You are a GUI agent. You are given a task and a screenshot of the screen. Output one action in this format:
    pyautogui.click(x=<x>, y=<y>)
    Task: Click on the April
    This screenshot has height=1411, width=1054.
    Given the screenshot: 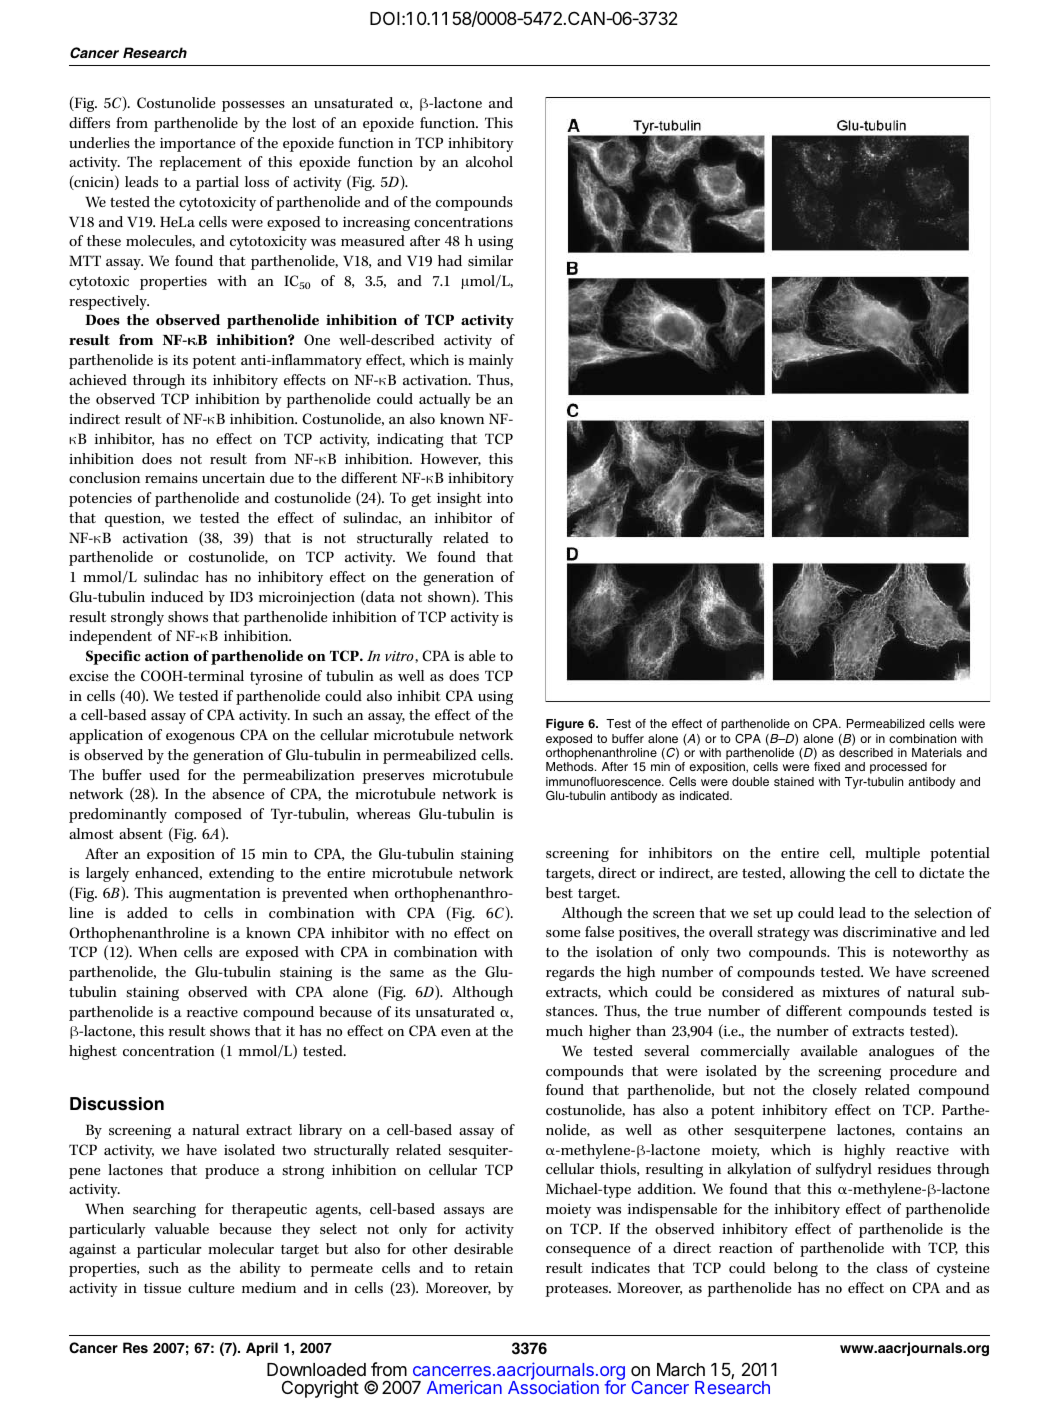 What is the action you would take?
    pyautogui.click(x=262, y=1349)
